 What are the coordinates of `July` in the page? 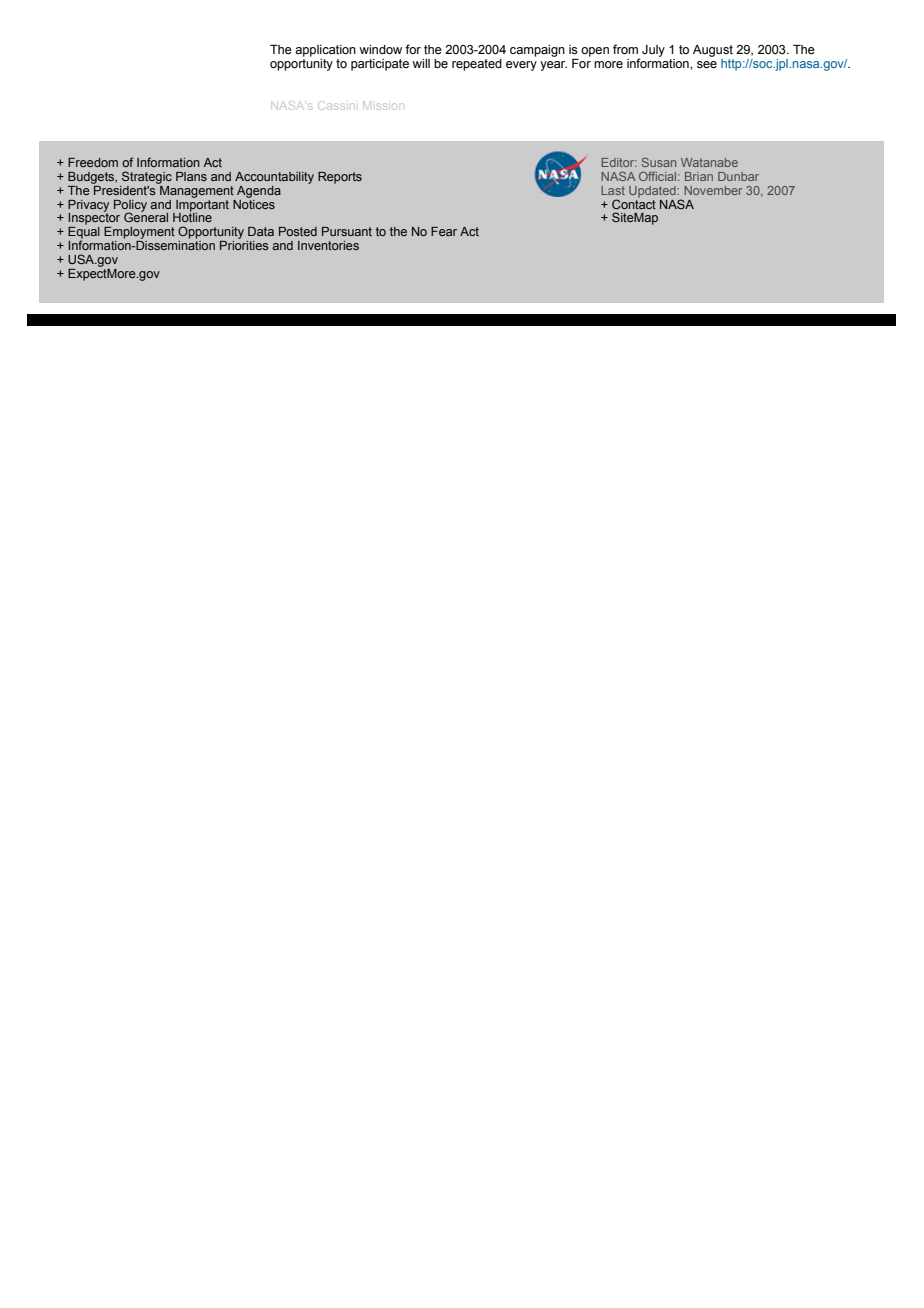 It's located at (652, 52).
